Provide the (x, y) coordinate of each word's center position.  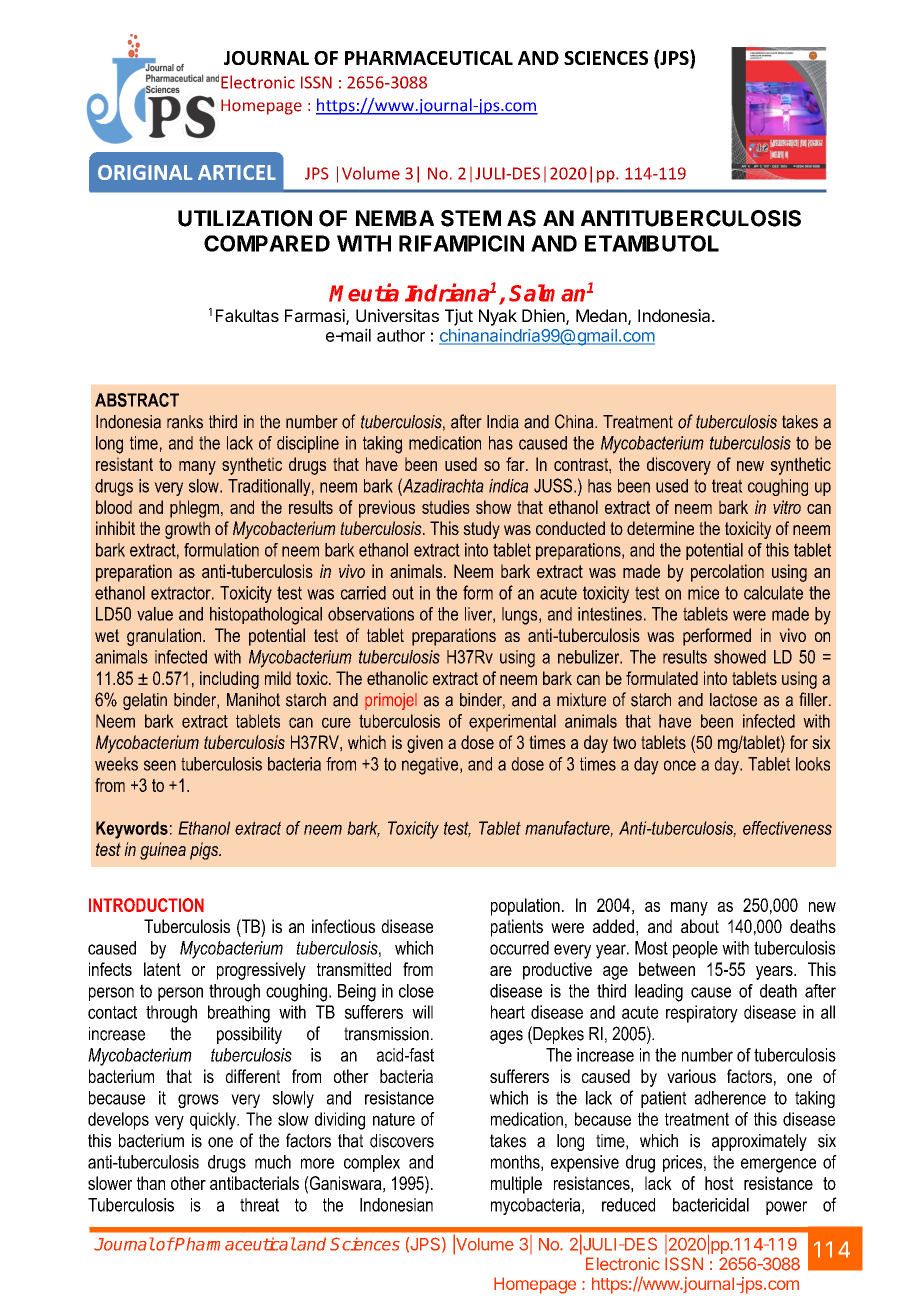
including (229, 680)
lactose (733, 700)
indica (508, 486)
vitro (787, 507)
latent (162, 969)
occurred (519, 948)
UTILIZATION (245, 218)
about (700, 926)
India (503, 422)
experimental (512, 723)
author (401, 335)
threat (259, 1205)
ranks (185, 422)
